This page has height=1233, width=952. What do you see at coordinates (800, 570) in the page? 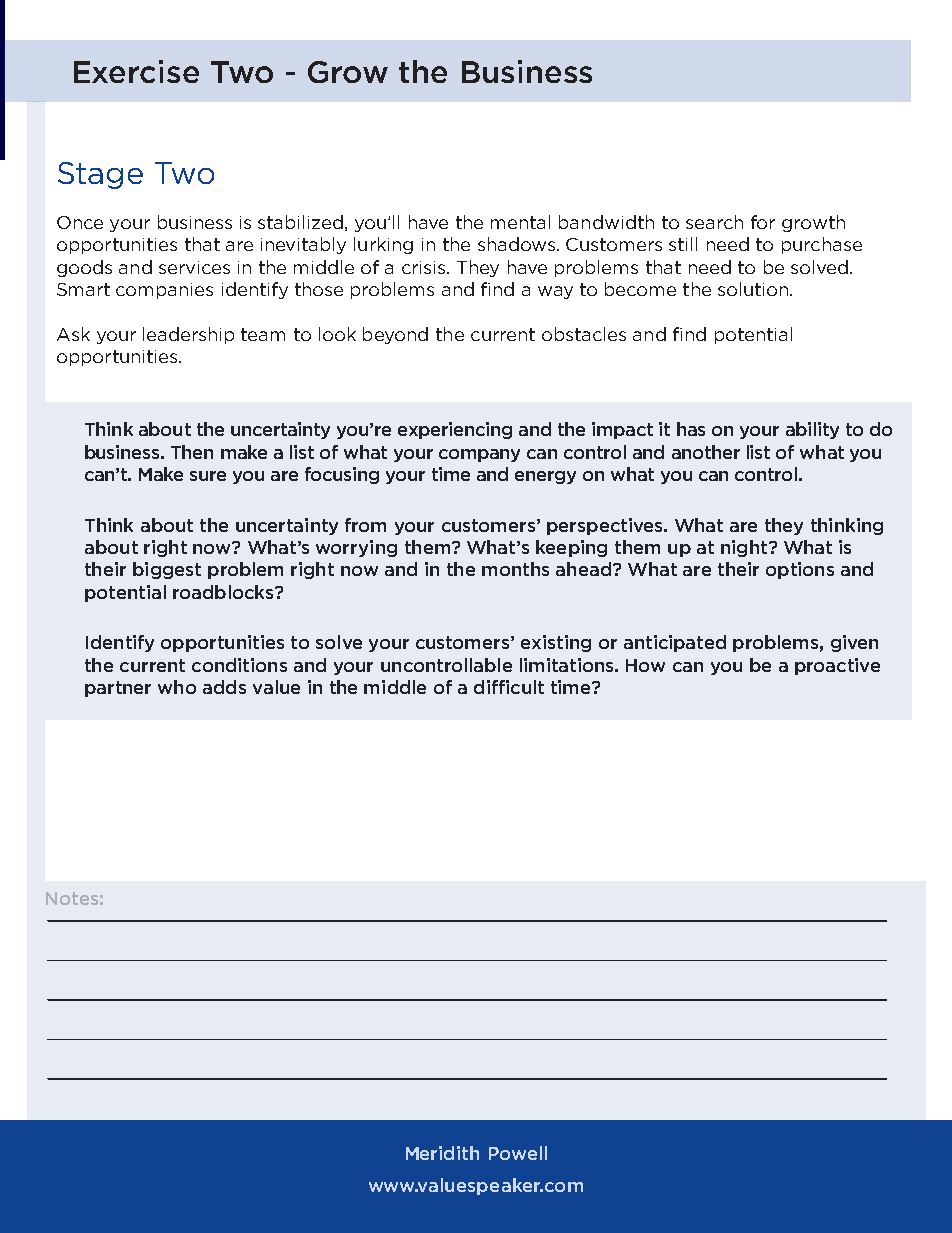
I see `options` at bounding box center [800, 570].
